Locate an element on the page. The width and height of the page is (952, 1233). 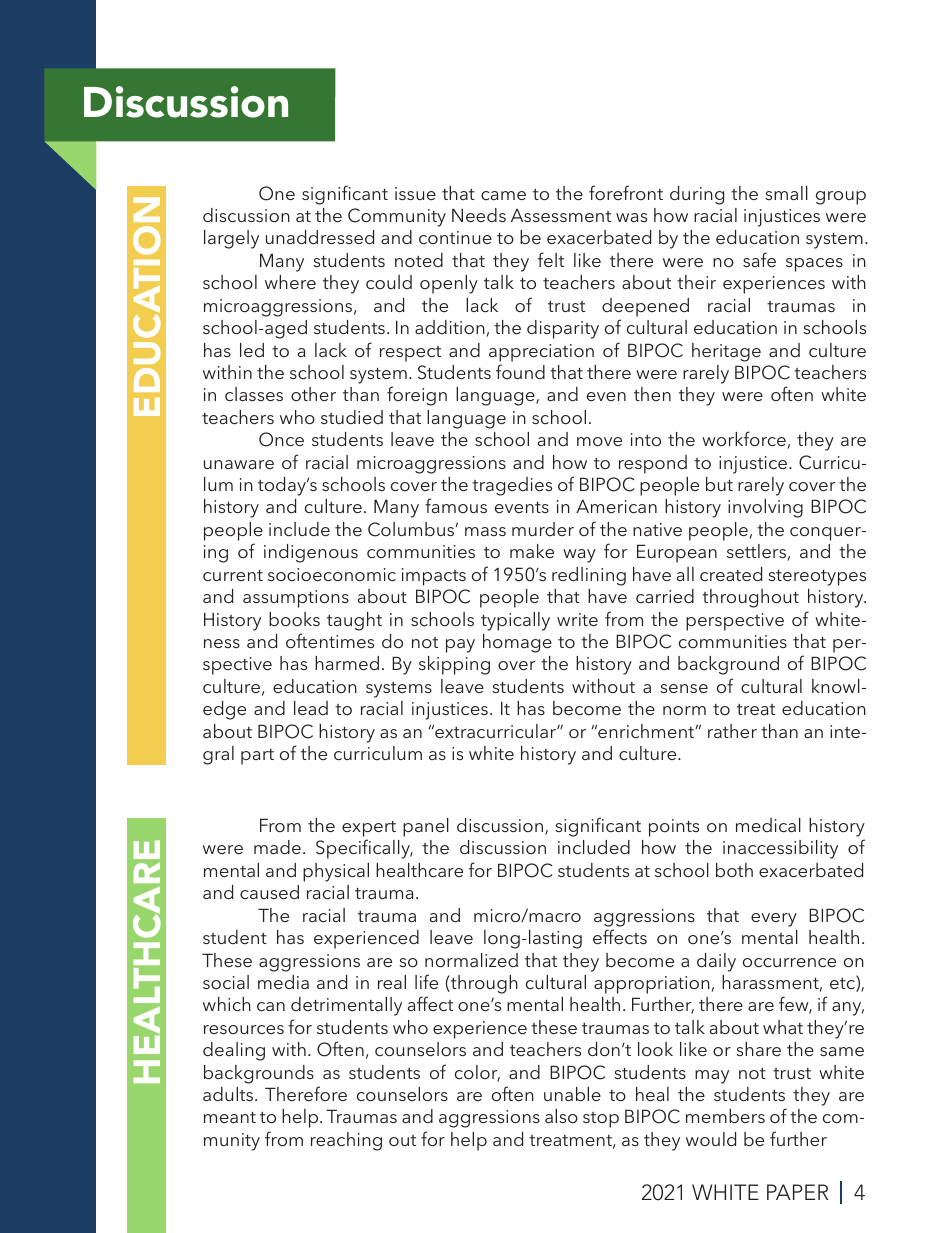
typically is located at coordinates (515, 621).
